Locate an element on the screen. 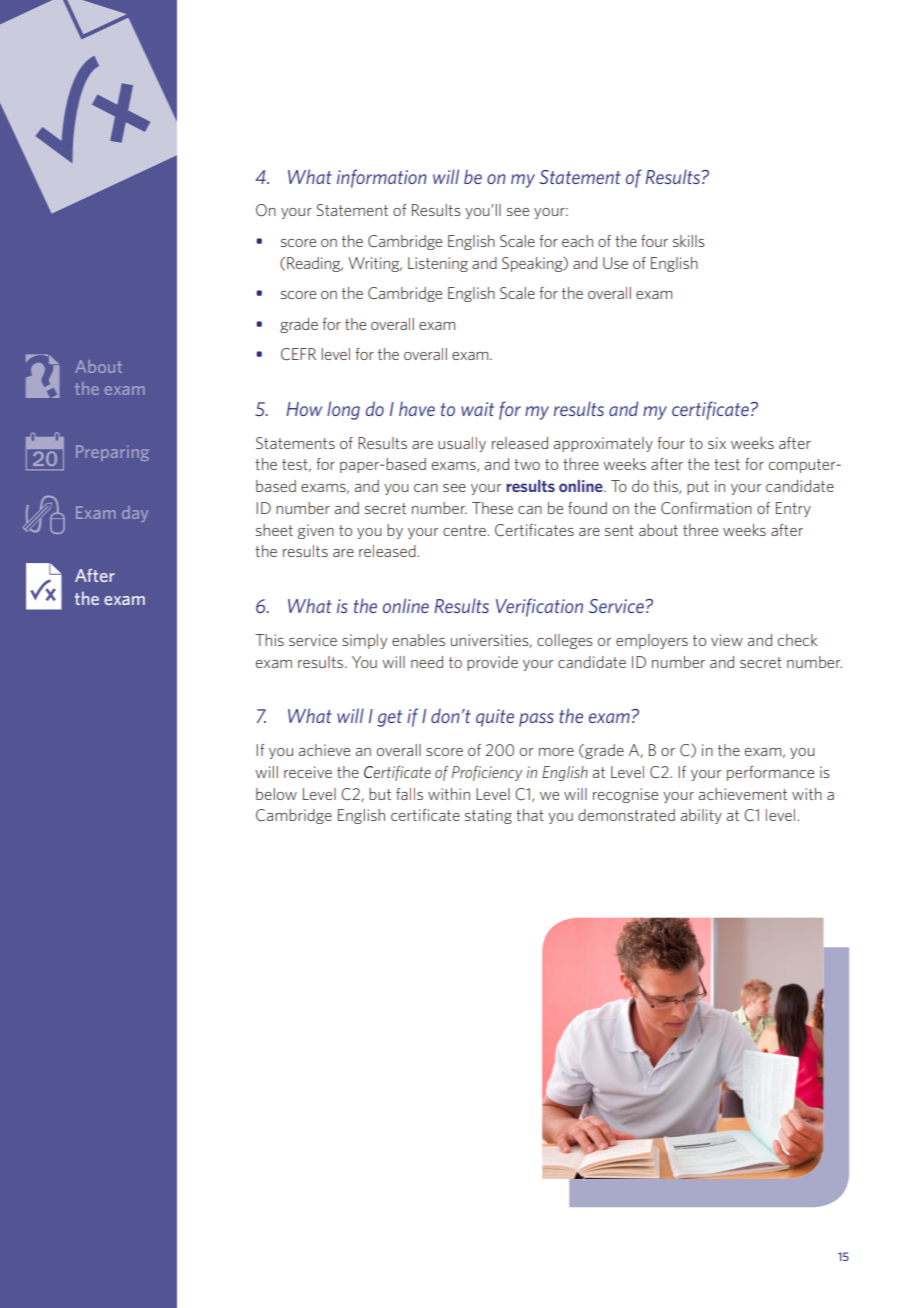 The image size is (924, 1308). view is located at coordinates (727, 640).
